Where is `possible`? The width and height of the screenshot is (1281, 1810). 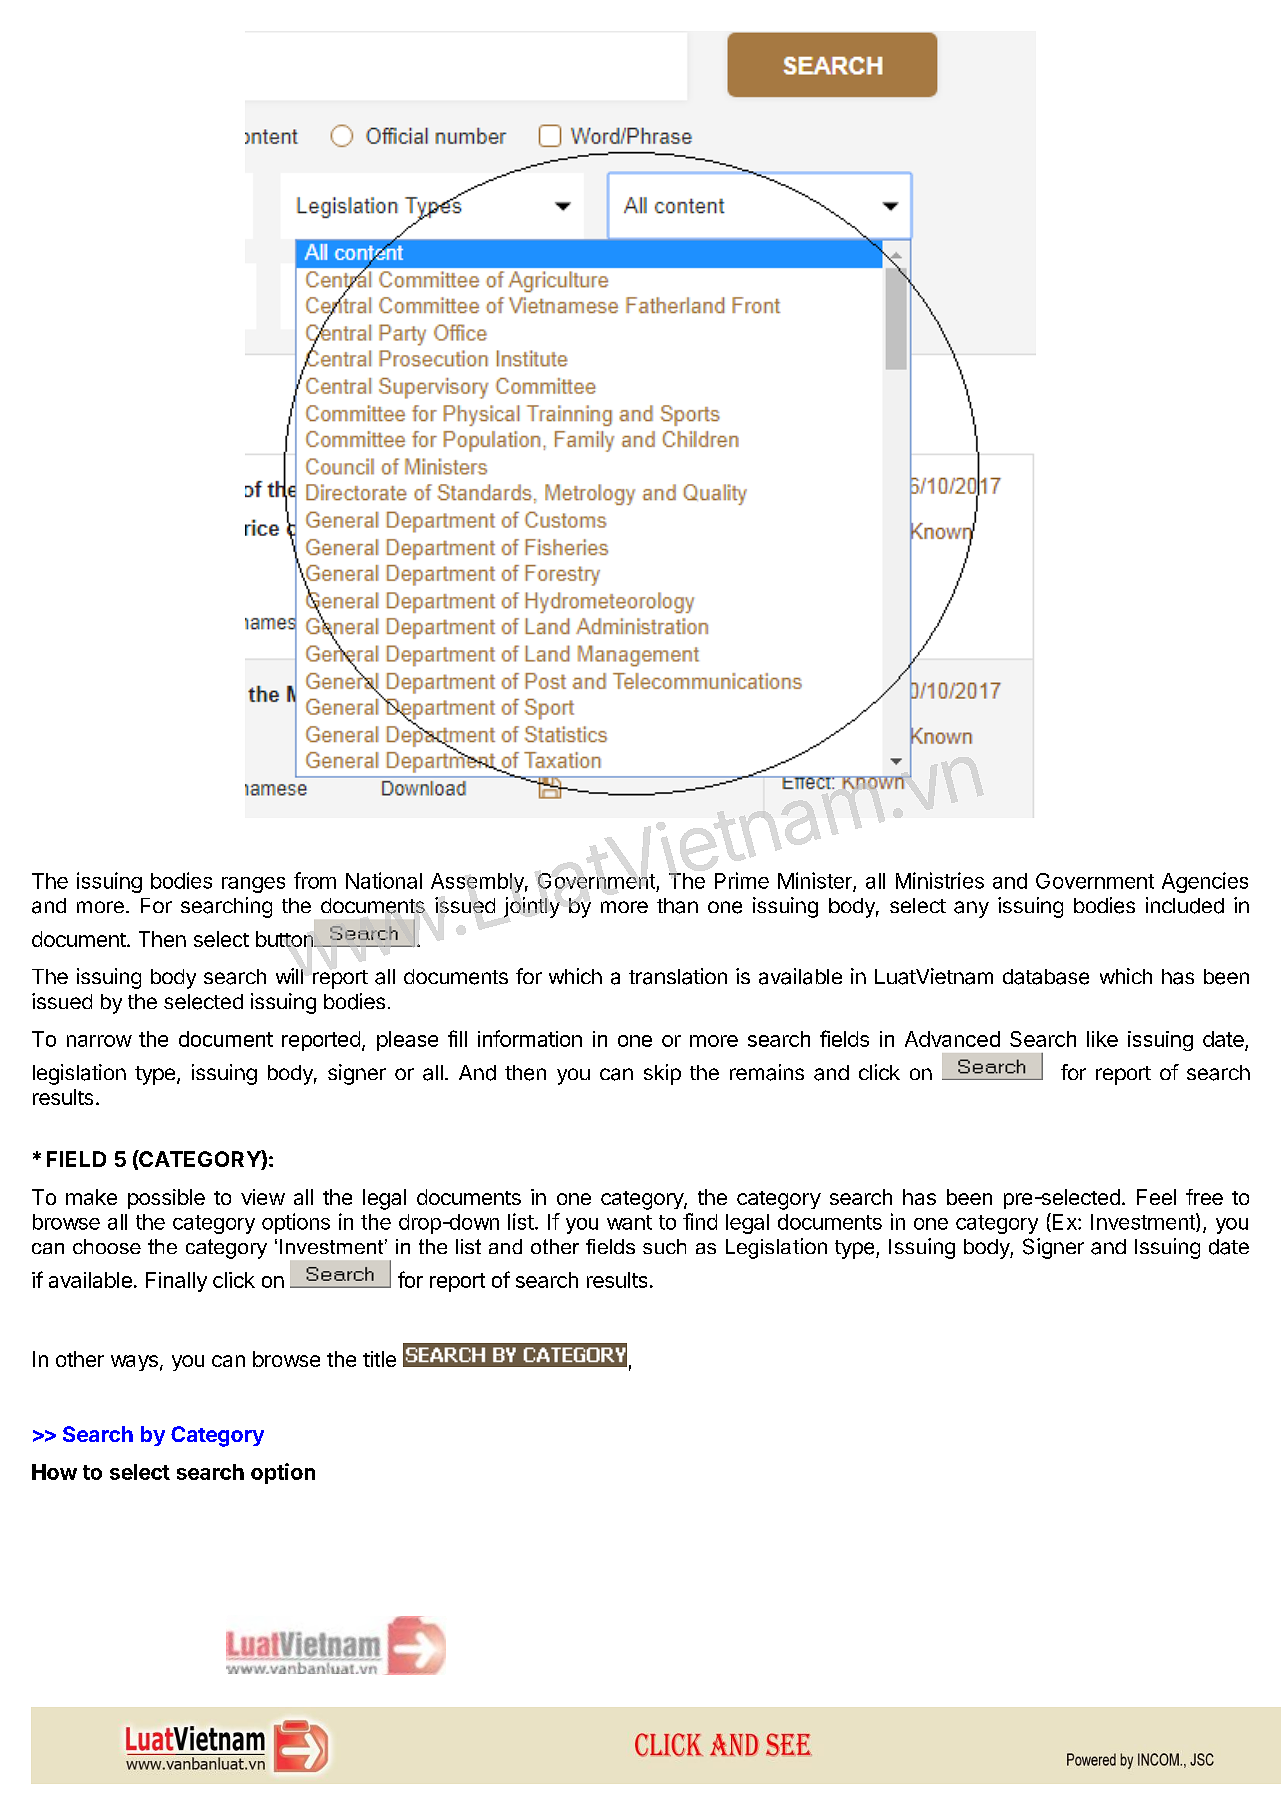
possible is located at coordinates (166, 1199).
